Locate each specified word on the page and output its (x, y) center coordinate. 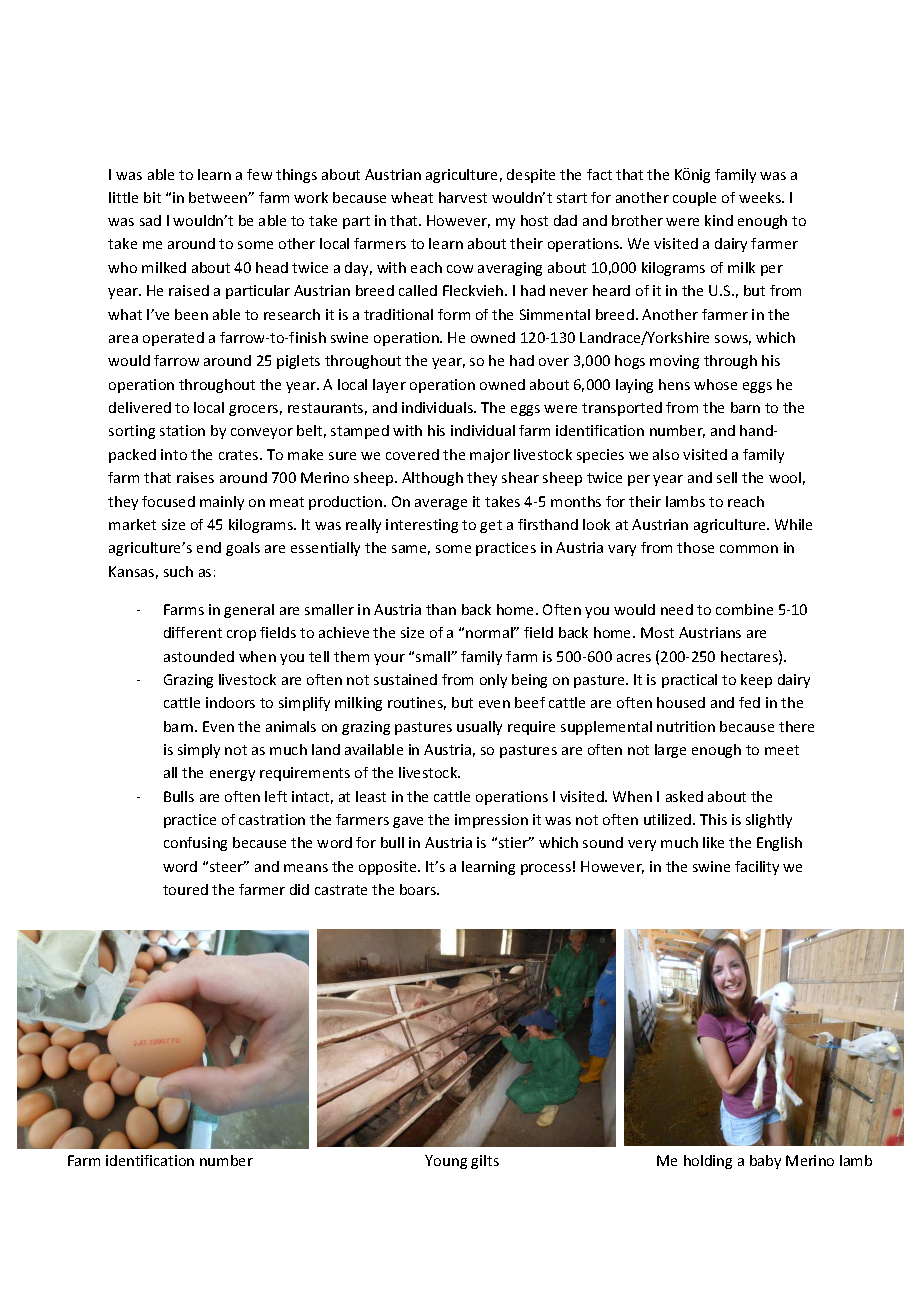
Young (446, 1162)
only (493, 681)
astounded (199, 656)
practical (689, 681)
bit (152, 197)
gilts (485, 1162)
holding (708, 1162)
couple (694, 199)
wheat (412, 197)
